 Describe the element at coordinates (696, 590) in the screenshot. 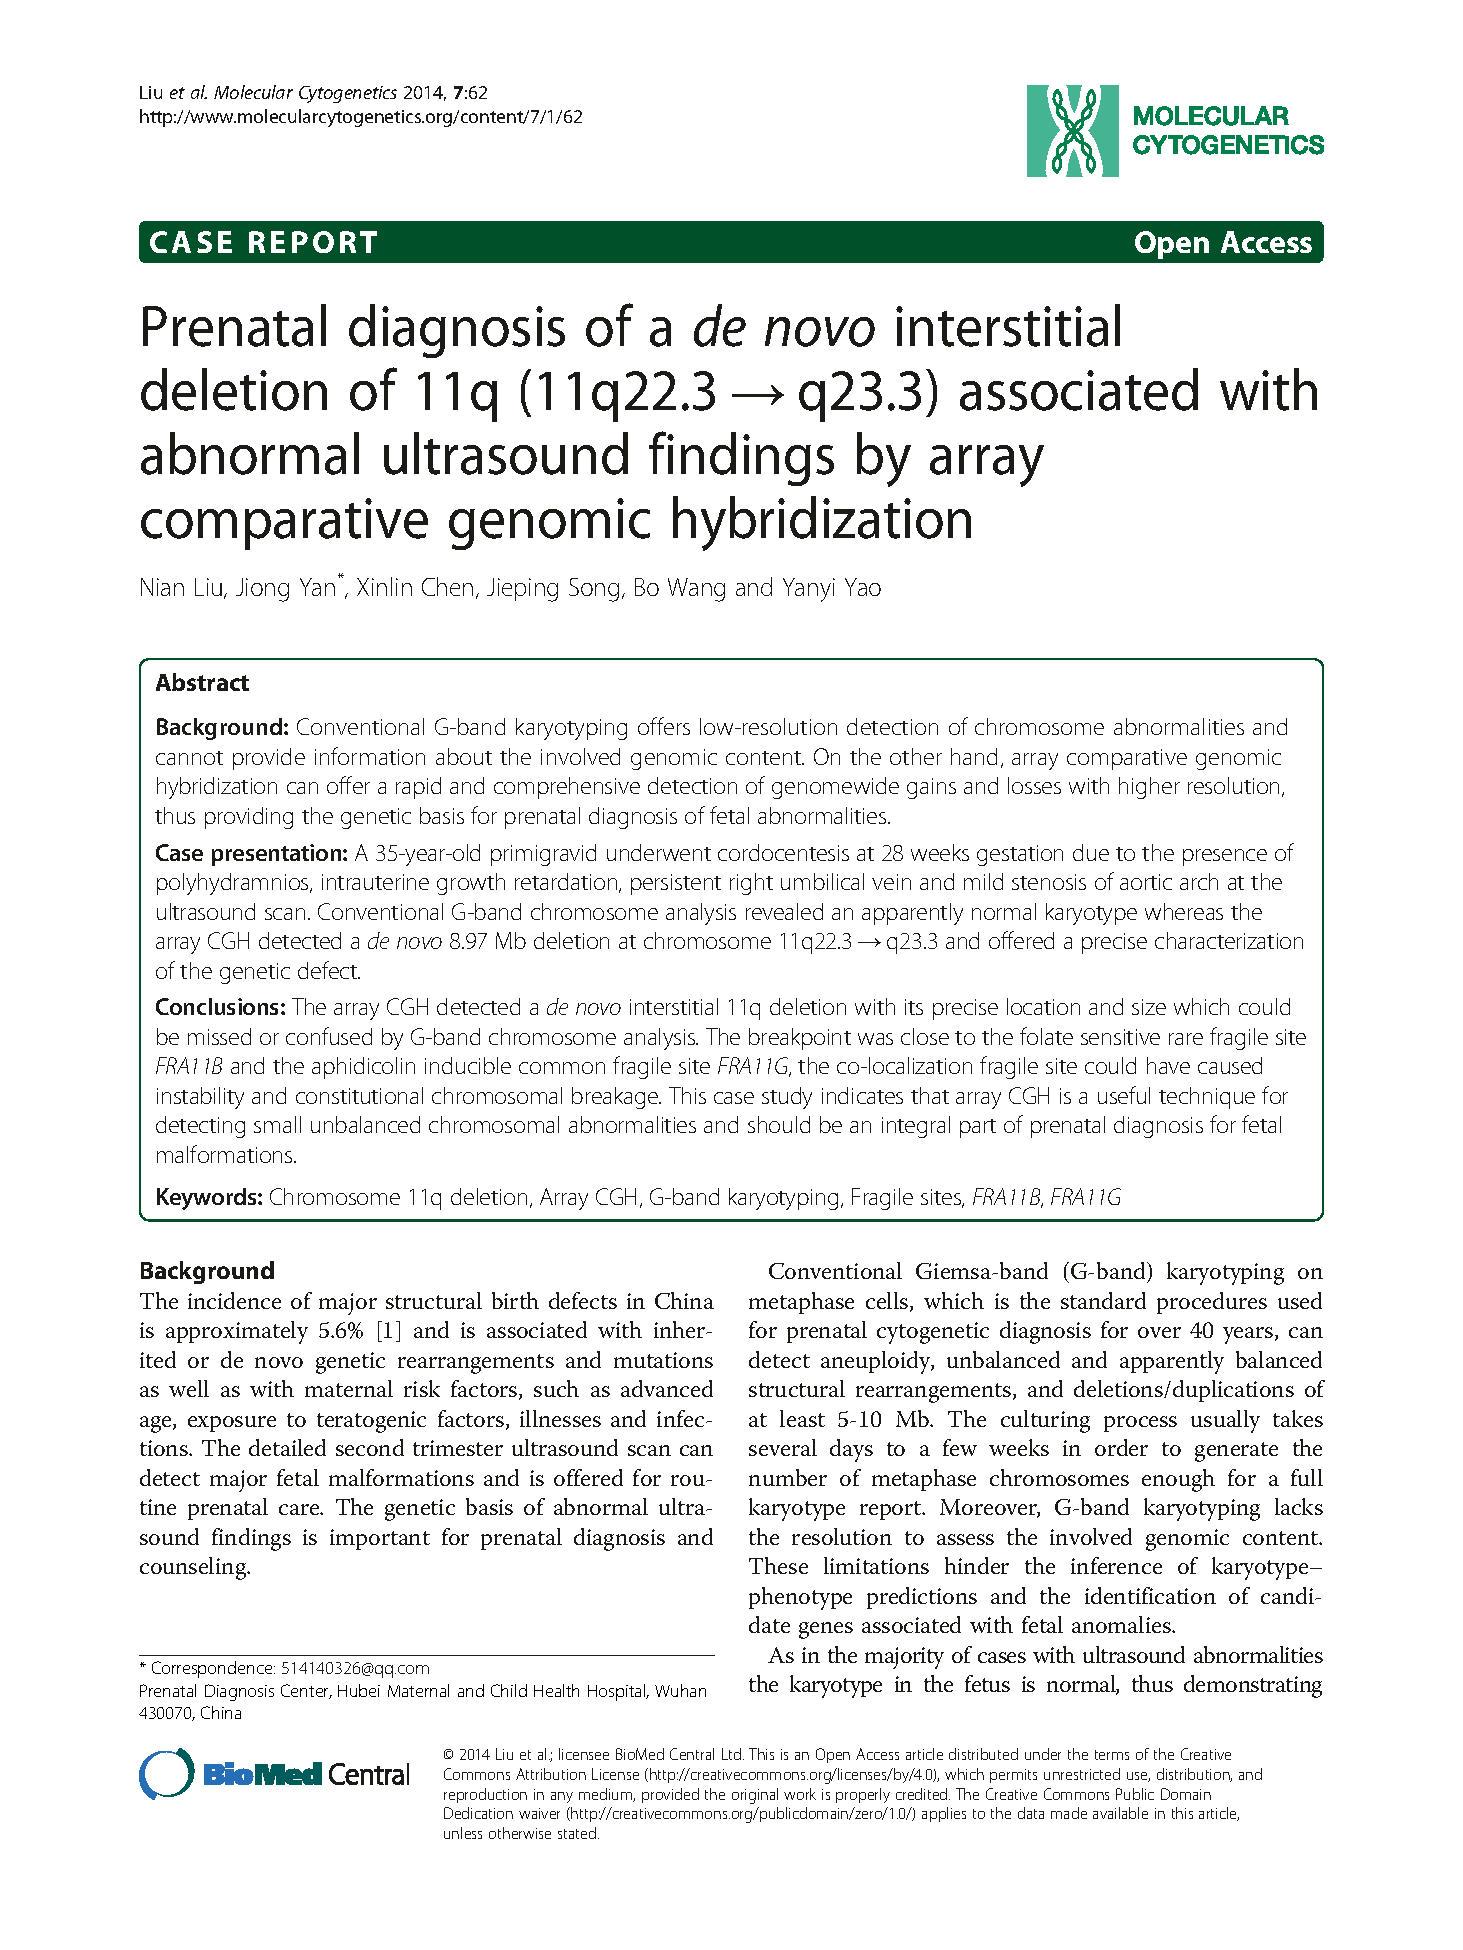

I see `Wang` at that location.
